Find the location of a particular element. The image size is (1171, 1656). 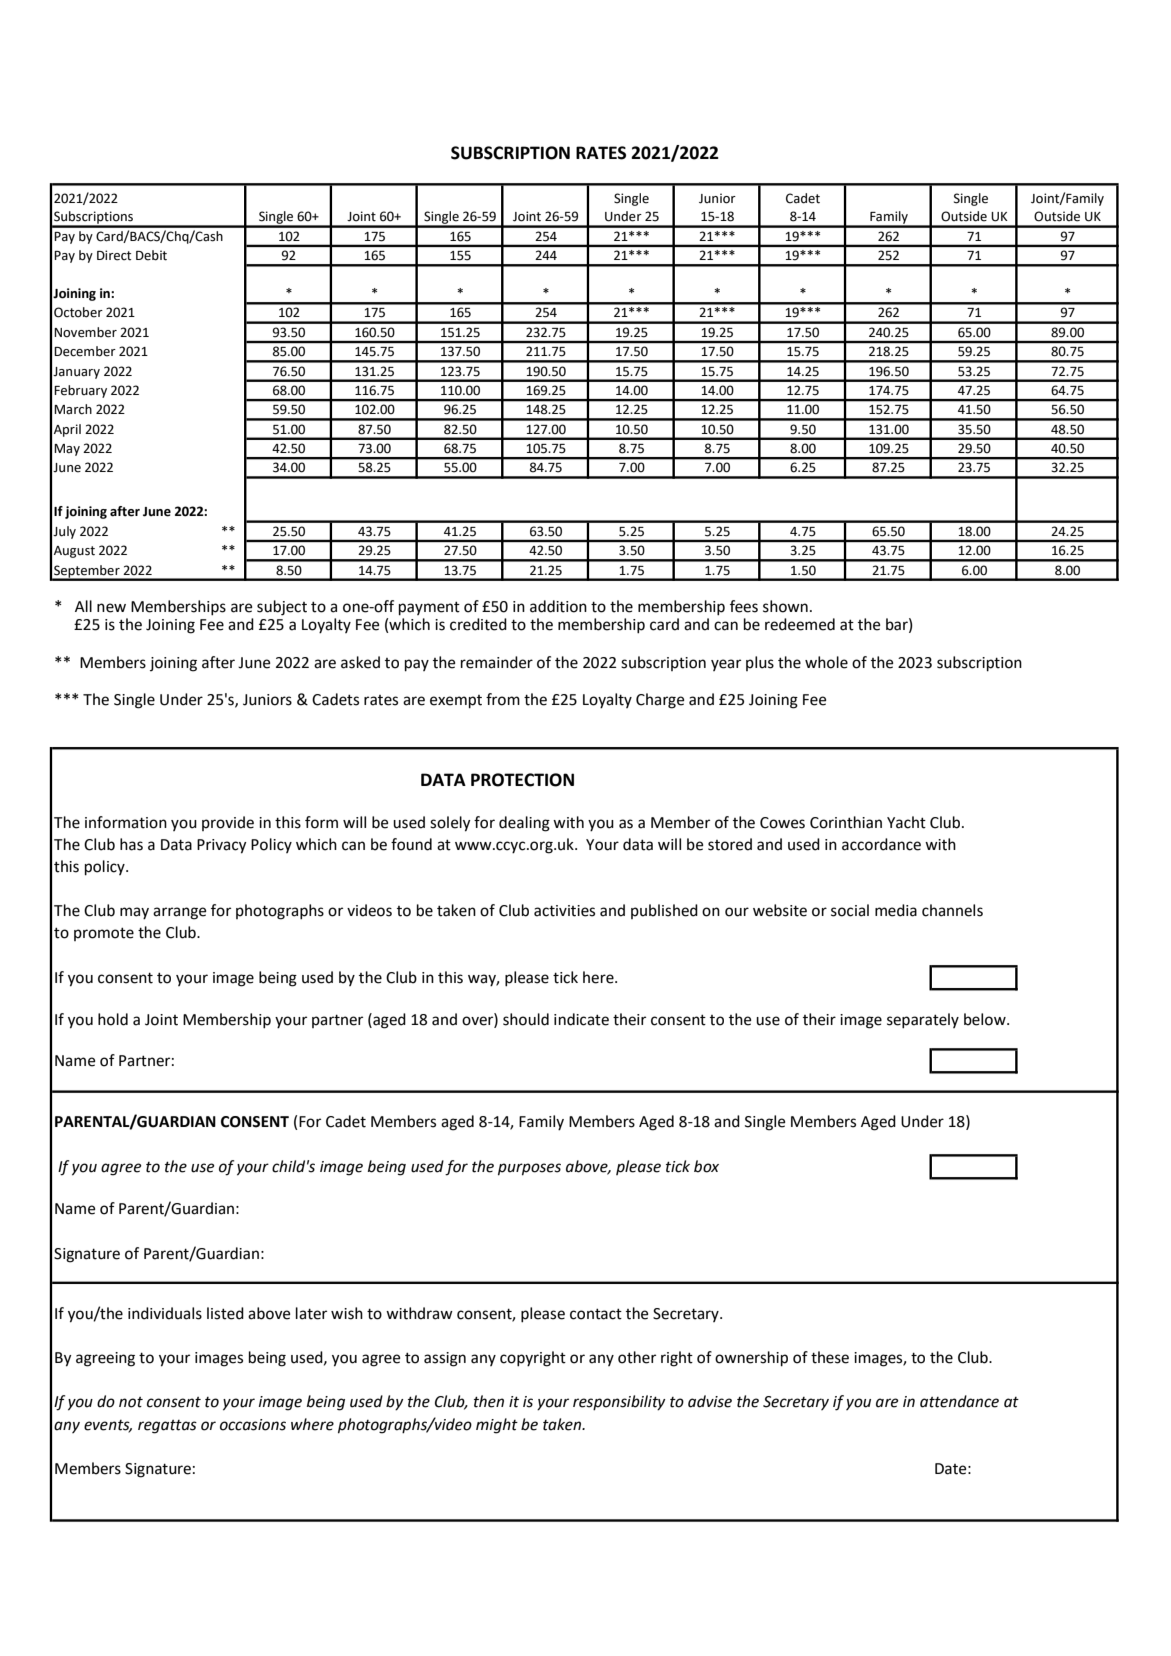

shown is located at coordinates (785, 606).
